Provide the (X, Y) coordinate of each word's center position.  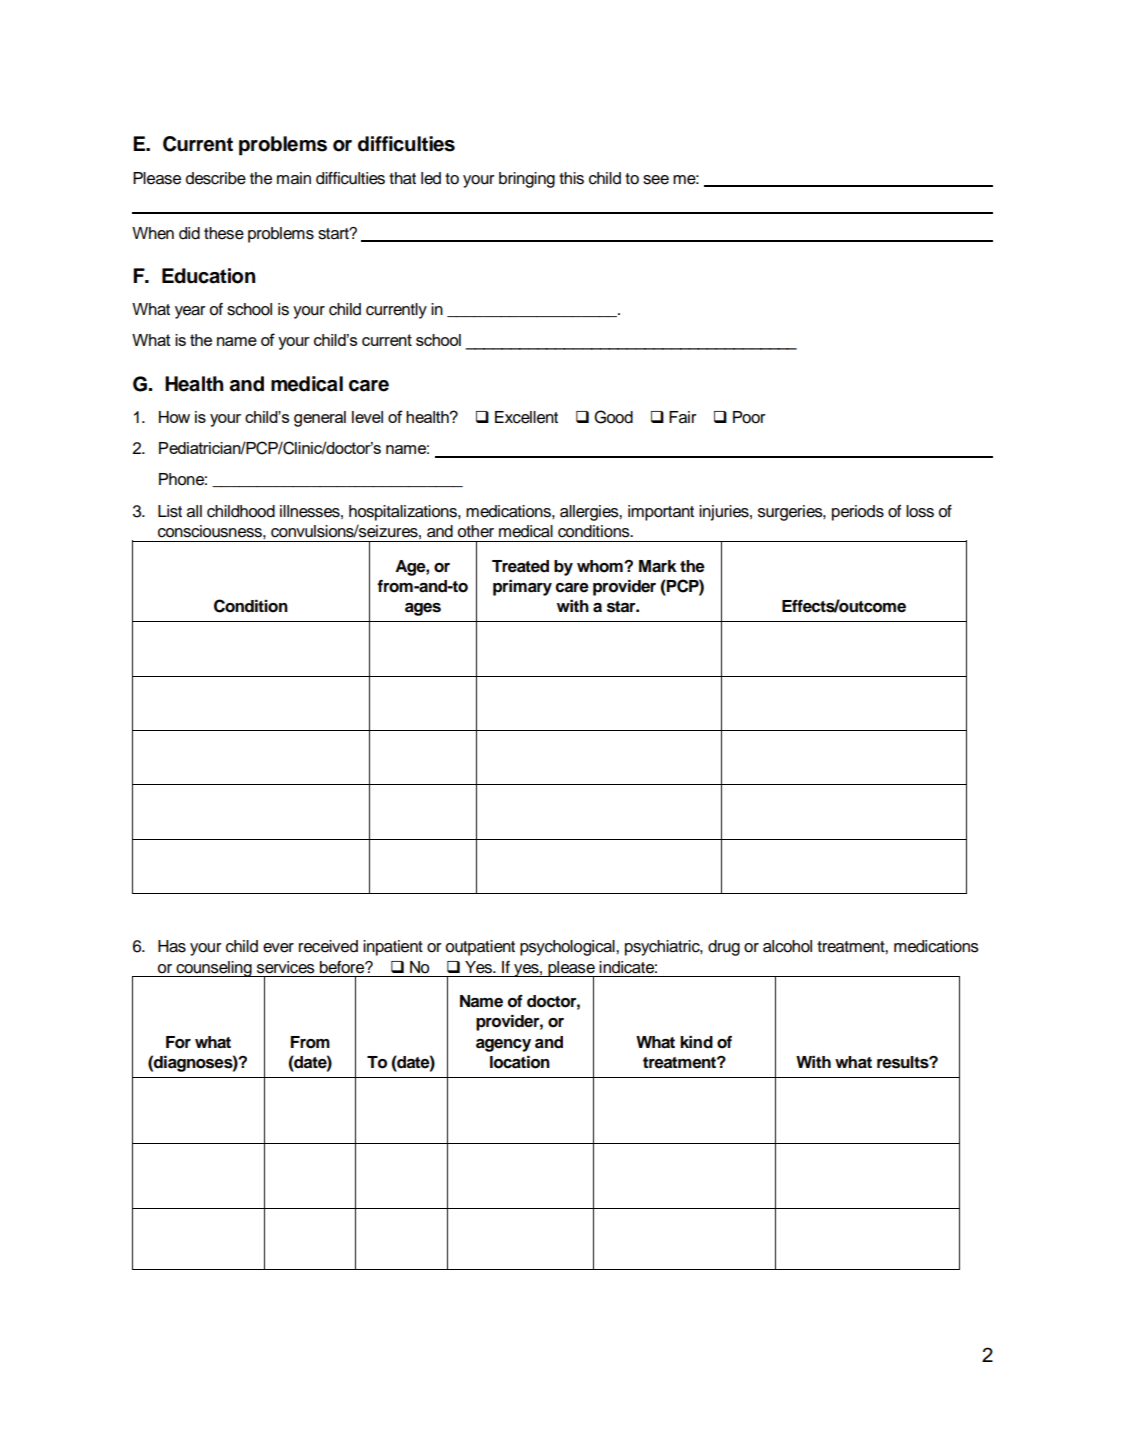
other (476, 531)
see (656, 180)
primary (522, 588)
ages (423, 609)
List (170, 511)
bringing (527, 180)
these (224, 233)
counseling (214, 969)
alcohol (787, 946)
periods (858, 513)
